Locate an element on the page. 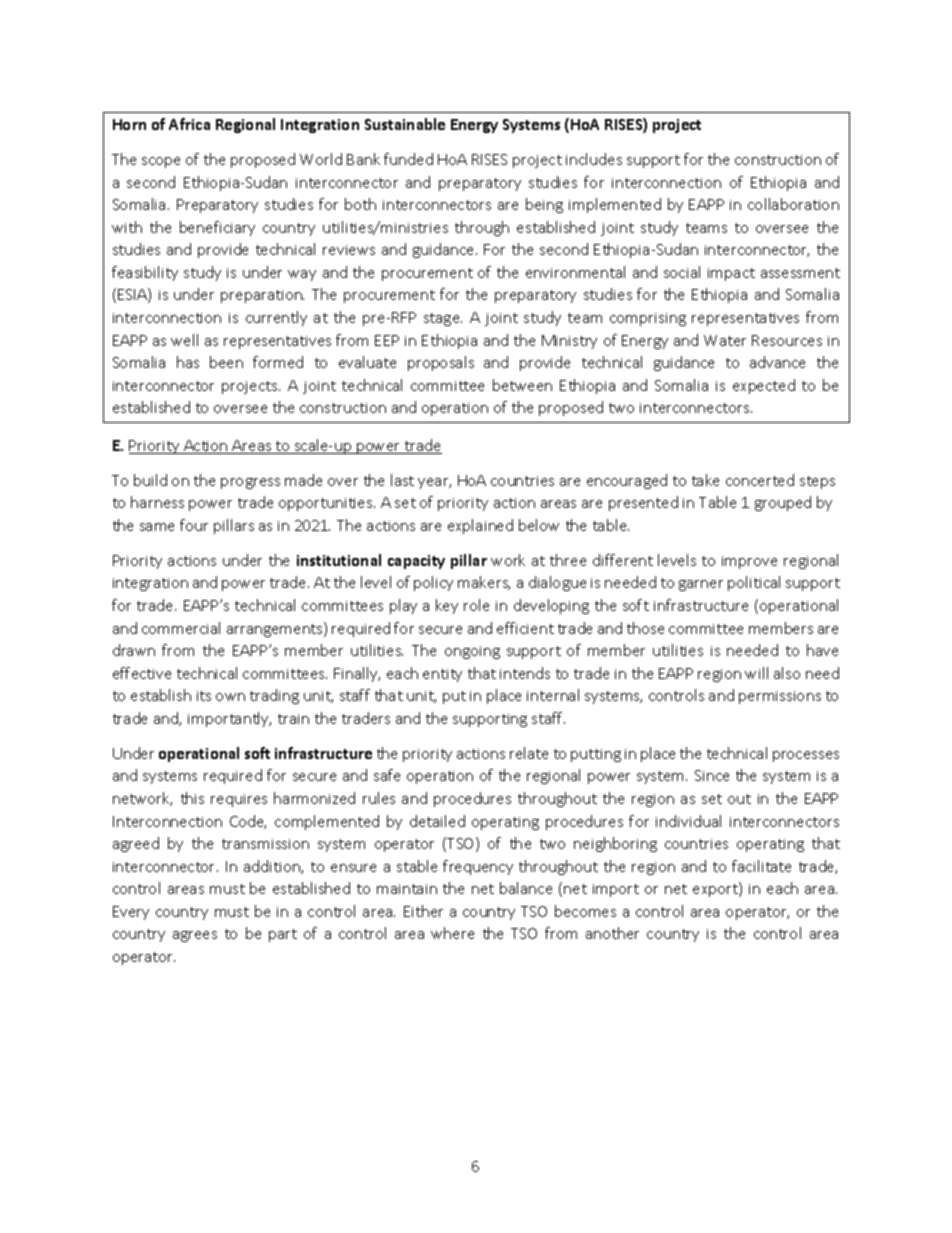 Image resolution: width=952 pixels, height=1233 pixels. Africa is located at coordinates (189, 124).
